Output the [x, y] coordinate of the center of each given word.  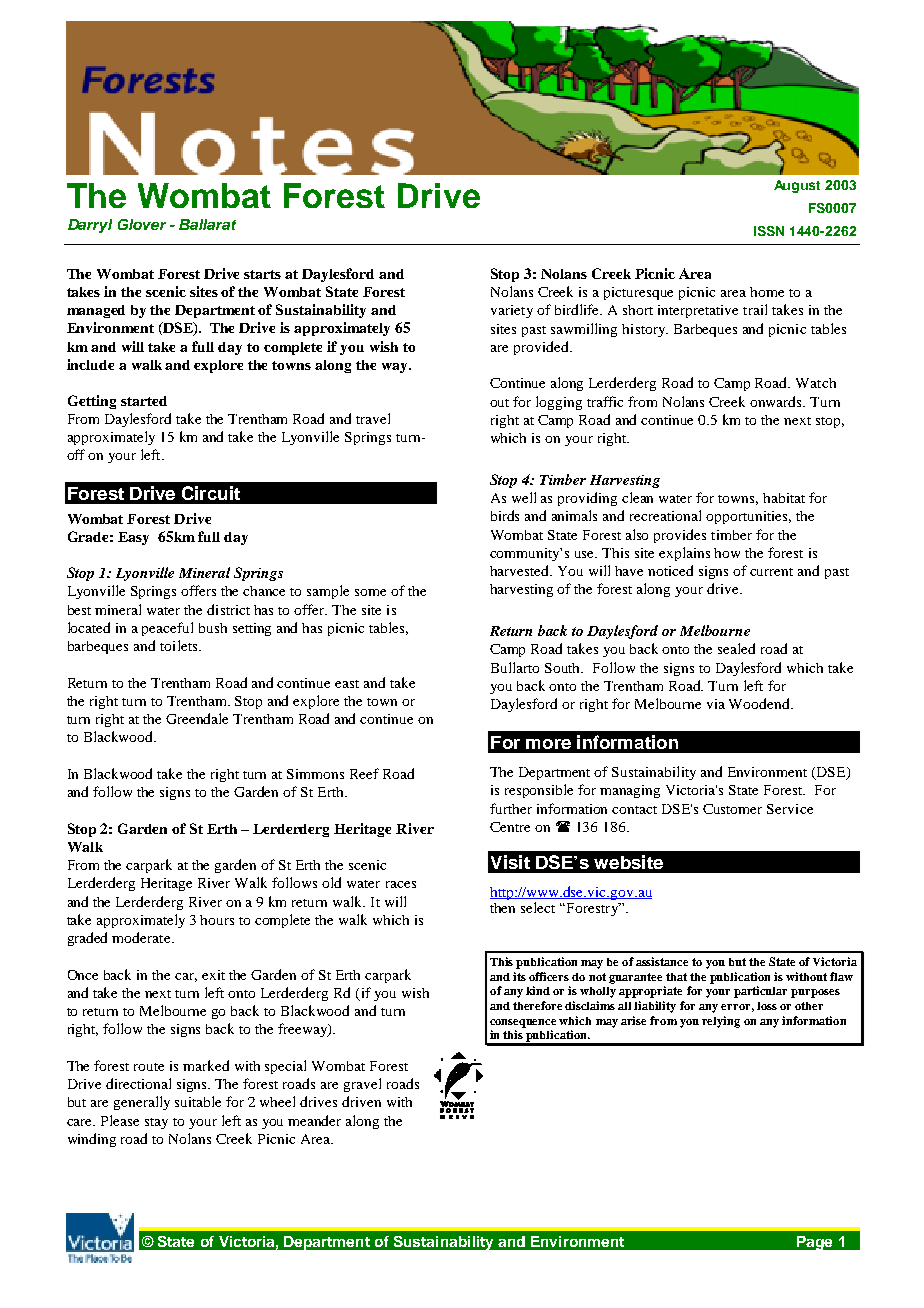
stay [156, 1123]
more [548, 744]
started [144, 401]
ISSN [769, 231]
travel [373, 418]
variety [512, 311]
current [771, 572]
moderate [142, 937]
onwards [777, 401]
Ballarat [207, 224]
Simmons [315, 774]
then [502, 908]
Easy [133, 538]
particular [760, 992]
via [716, 704]
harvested [521, 570]
